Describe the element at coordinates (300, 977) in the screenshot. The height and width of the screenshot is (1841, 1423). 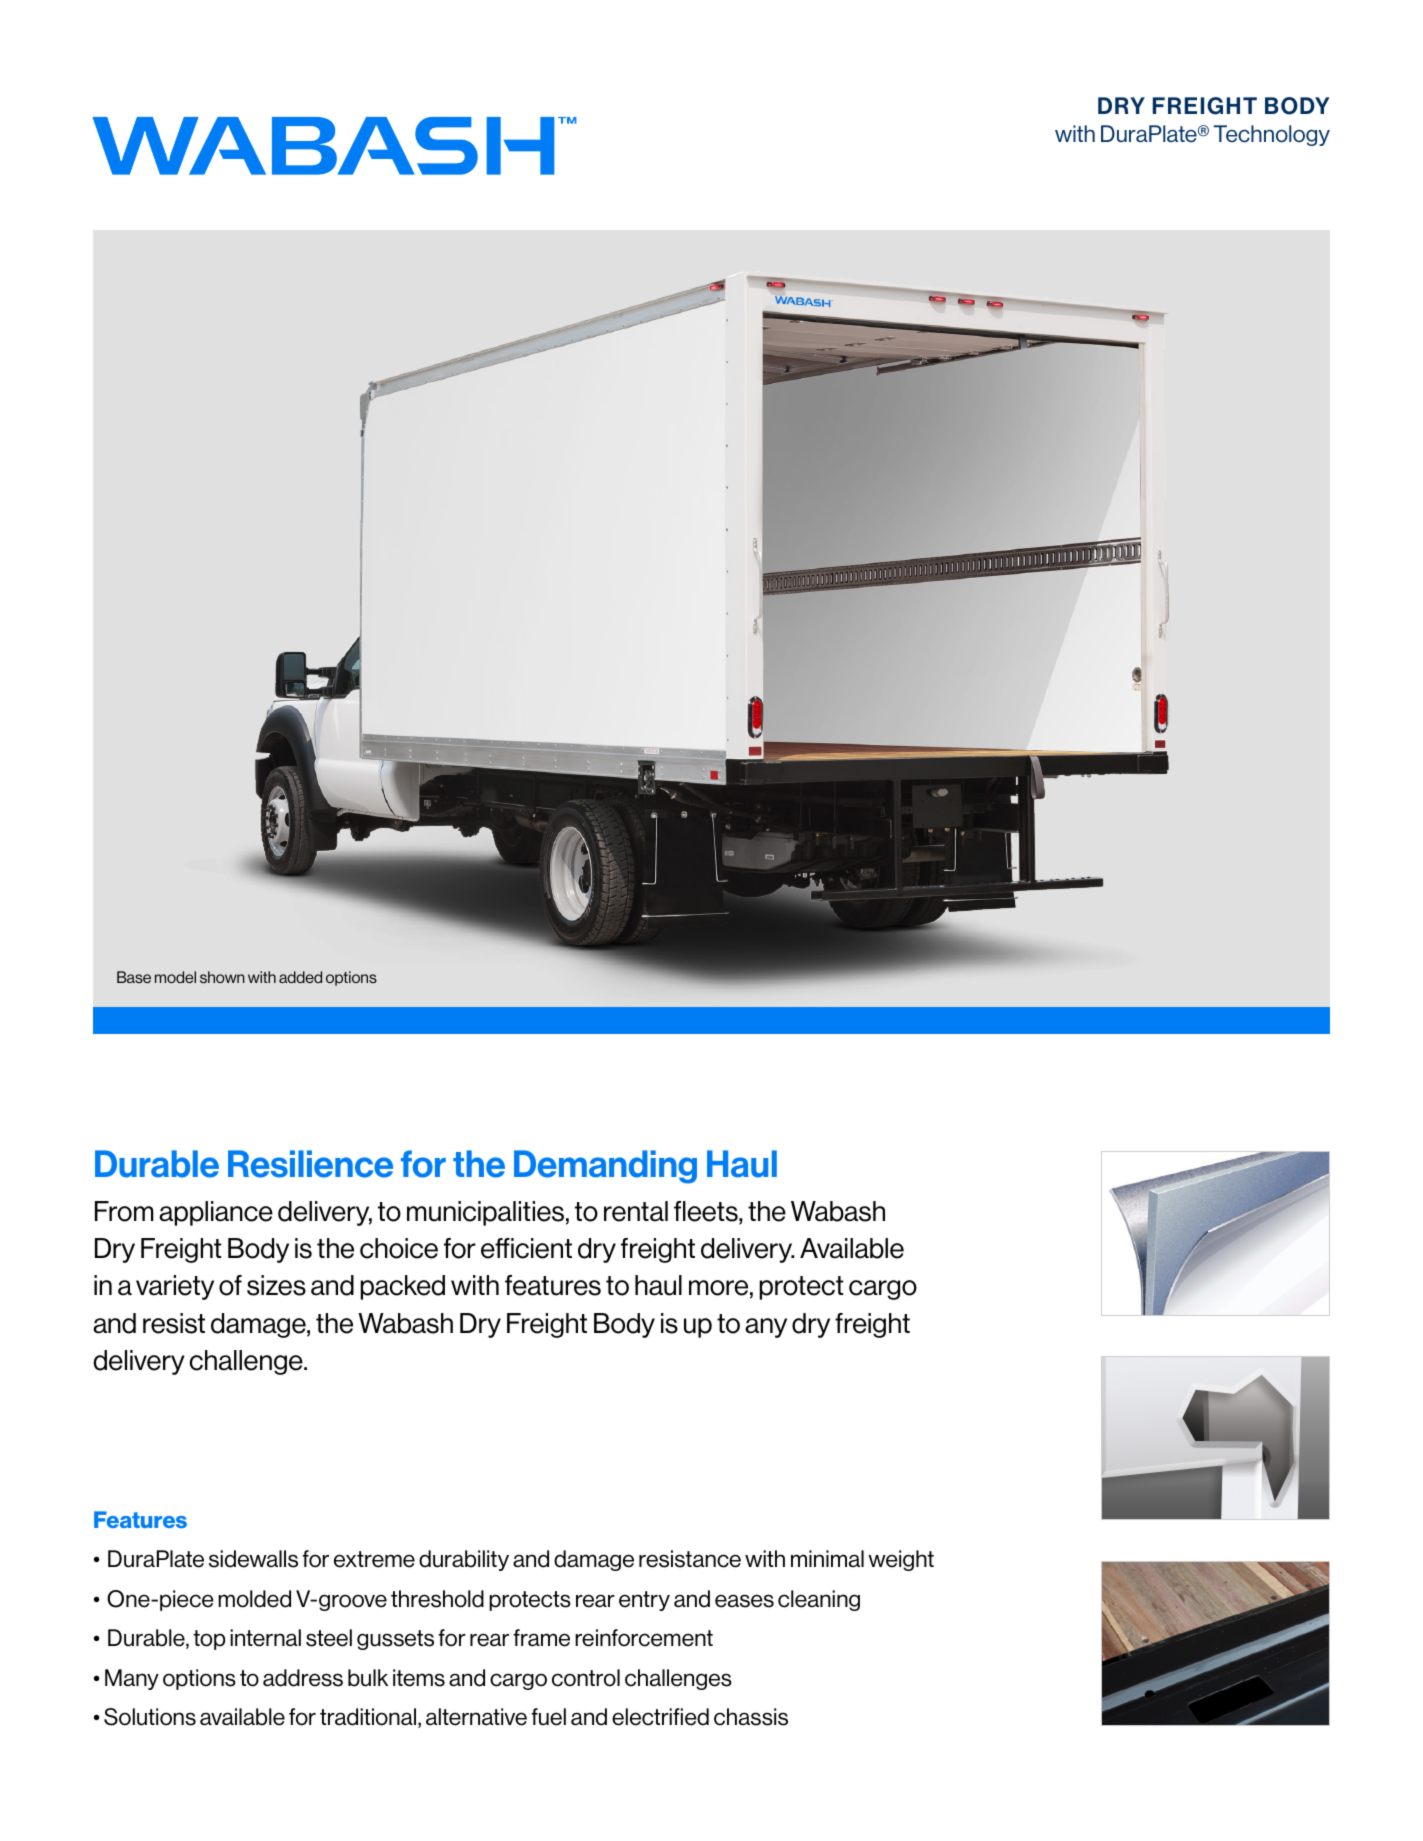
I see `added` at that location.
